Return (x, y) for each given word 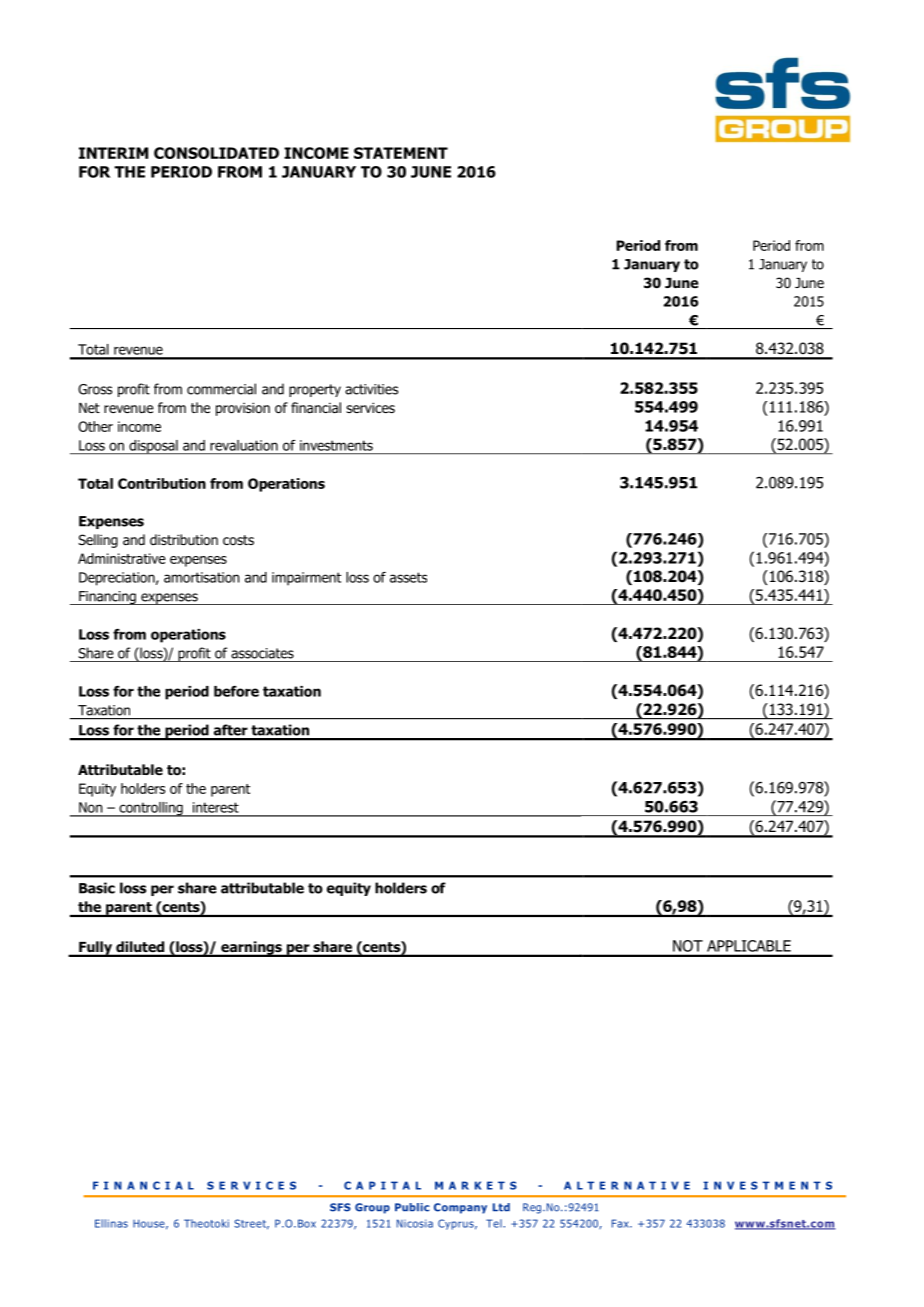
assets (408, 577)
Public (412, 1207)
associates (262, 653)
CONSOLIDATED (216, 153)
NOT (688, 946)
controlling (151, 809)
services (370, 407)
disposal (153, 447)
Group (372, 1208)
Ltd (501, 1207)
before (236, 691)
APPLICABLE (749, 946)
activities (371, 389)
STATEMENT (401, 153)
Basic (97, 888)
